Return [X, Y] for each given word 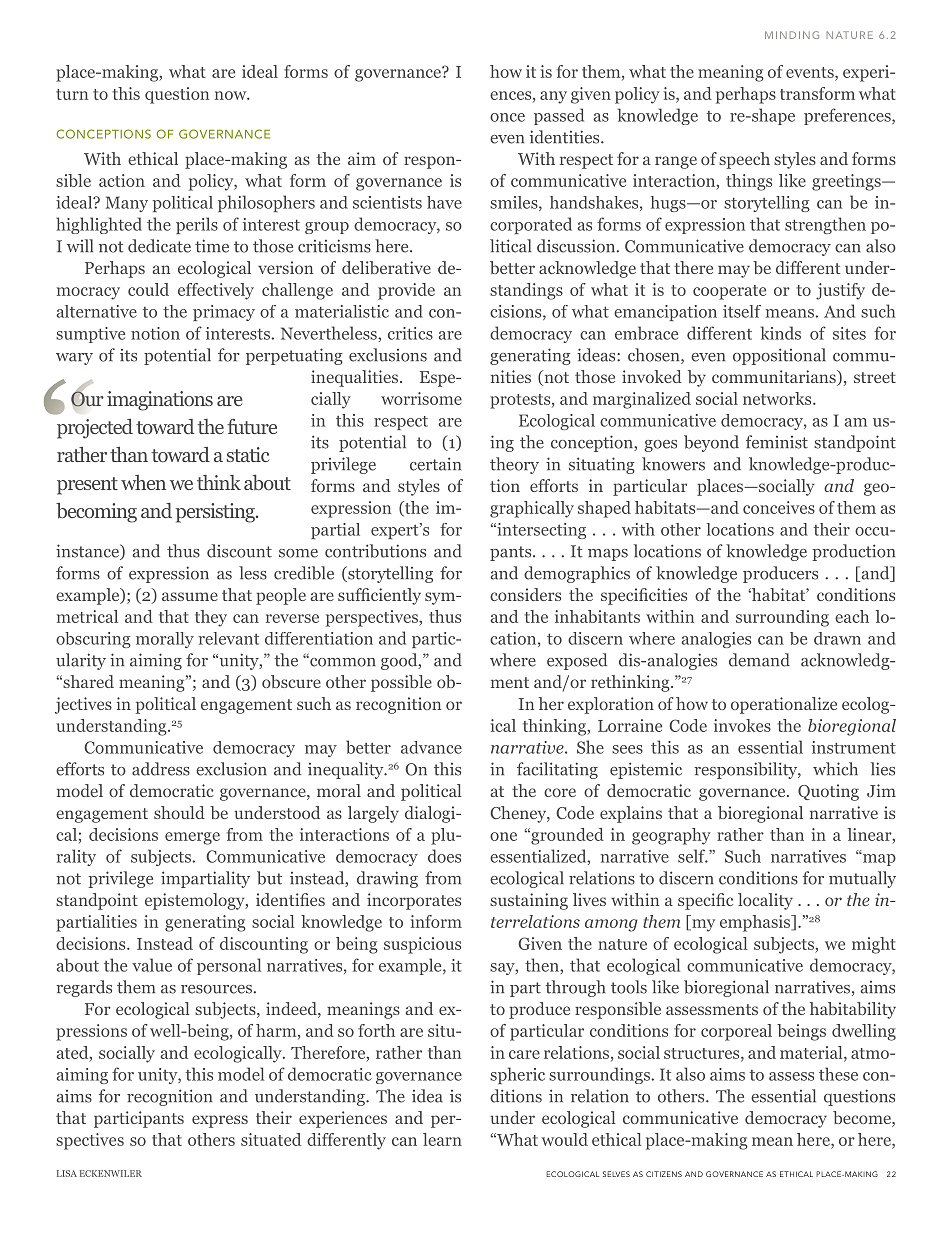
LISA [67, 1173]
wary [74, 359]
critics [410, 333]
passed [559, 116]
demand [759, 660]
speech [744, 160]
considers [525, 594]
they [211, 618]
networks [778, 398]
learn [442, 1139]
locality [765, 901]
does [444, 856]
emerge [192, 838]
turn [72, 94]
